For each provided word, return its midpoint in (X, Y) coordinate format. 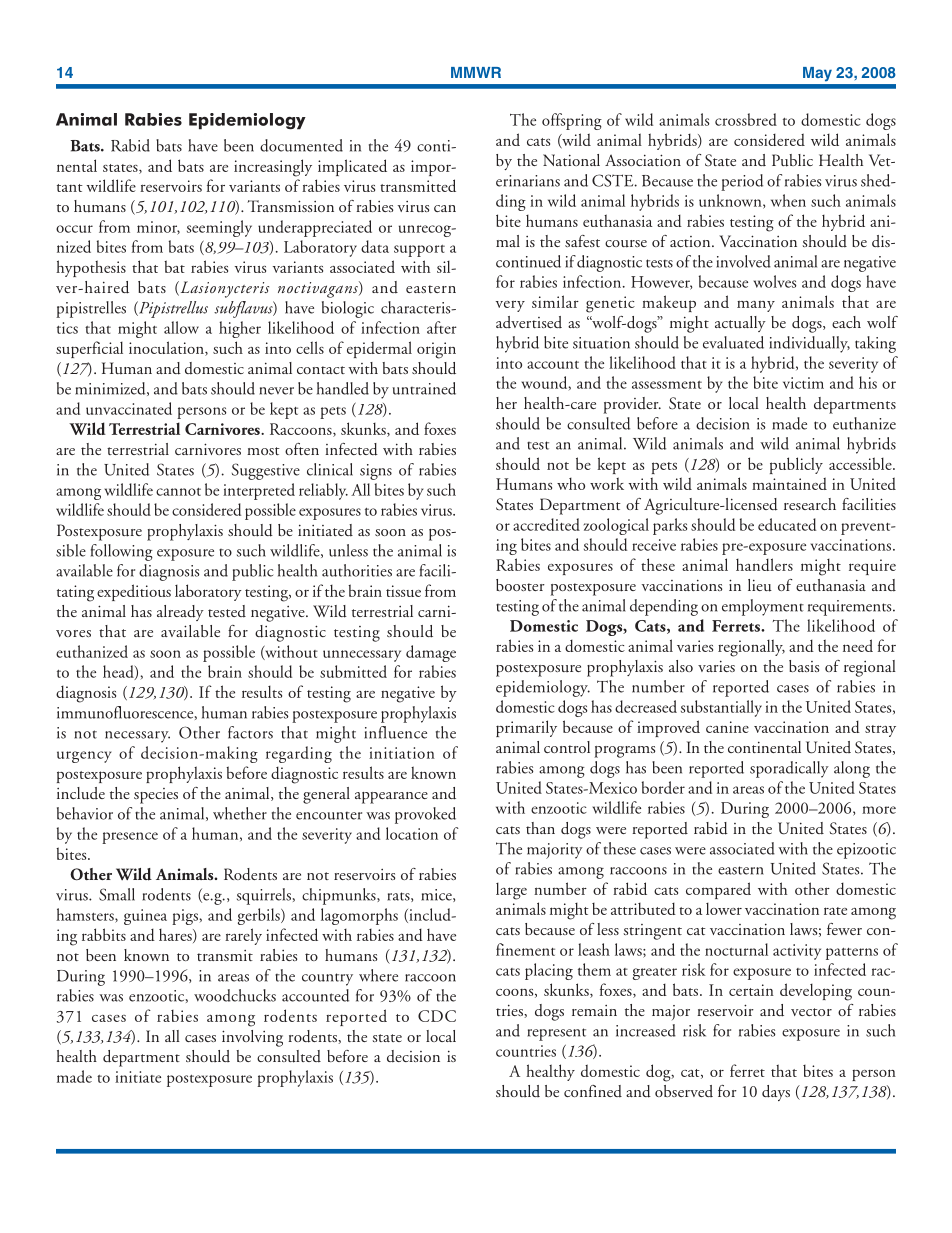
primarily (526, 728)
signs (376, 472)
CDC (437, 1016)
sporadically (789, 769)
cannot (178, 492)
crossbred (746, 119)
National (571, 160)
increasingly (273, 168)
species (156, 796)
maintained (789, 483)
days (776, 1093)
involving (252, 1038)
